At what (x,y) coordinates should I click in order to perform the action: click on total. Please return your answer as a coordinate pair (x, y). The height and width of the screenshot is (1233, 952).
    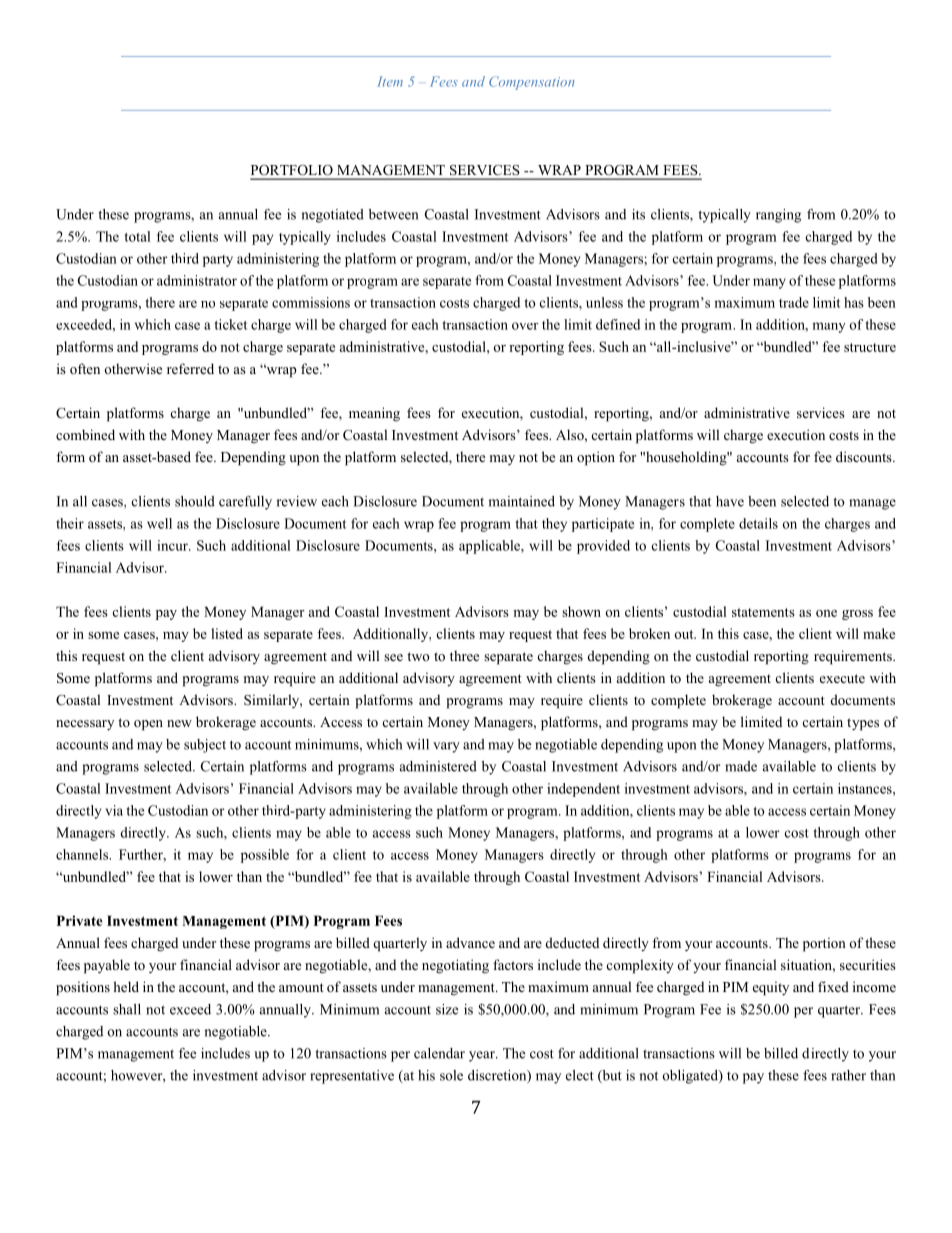
    Looking at the image, I should click on (137, 236).
